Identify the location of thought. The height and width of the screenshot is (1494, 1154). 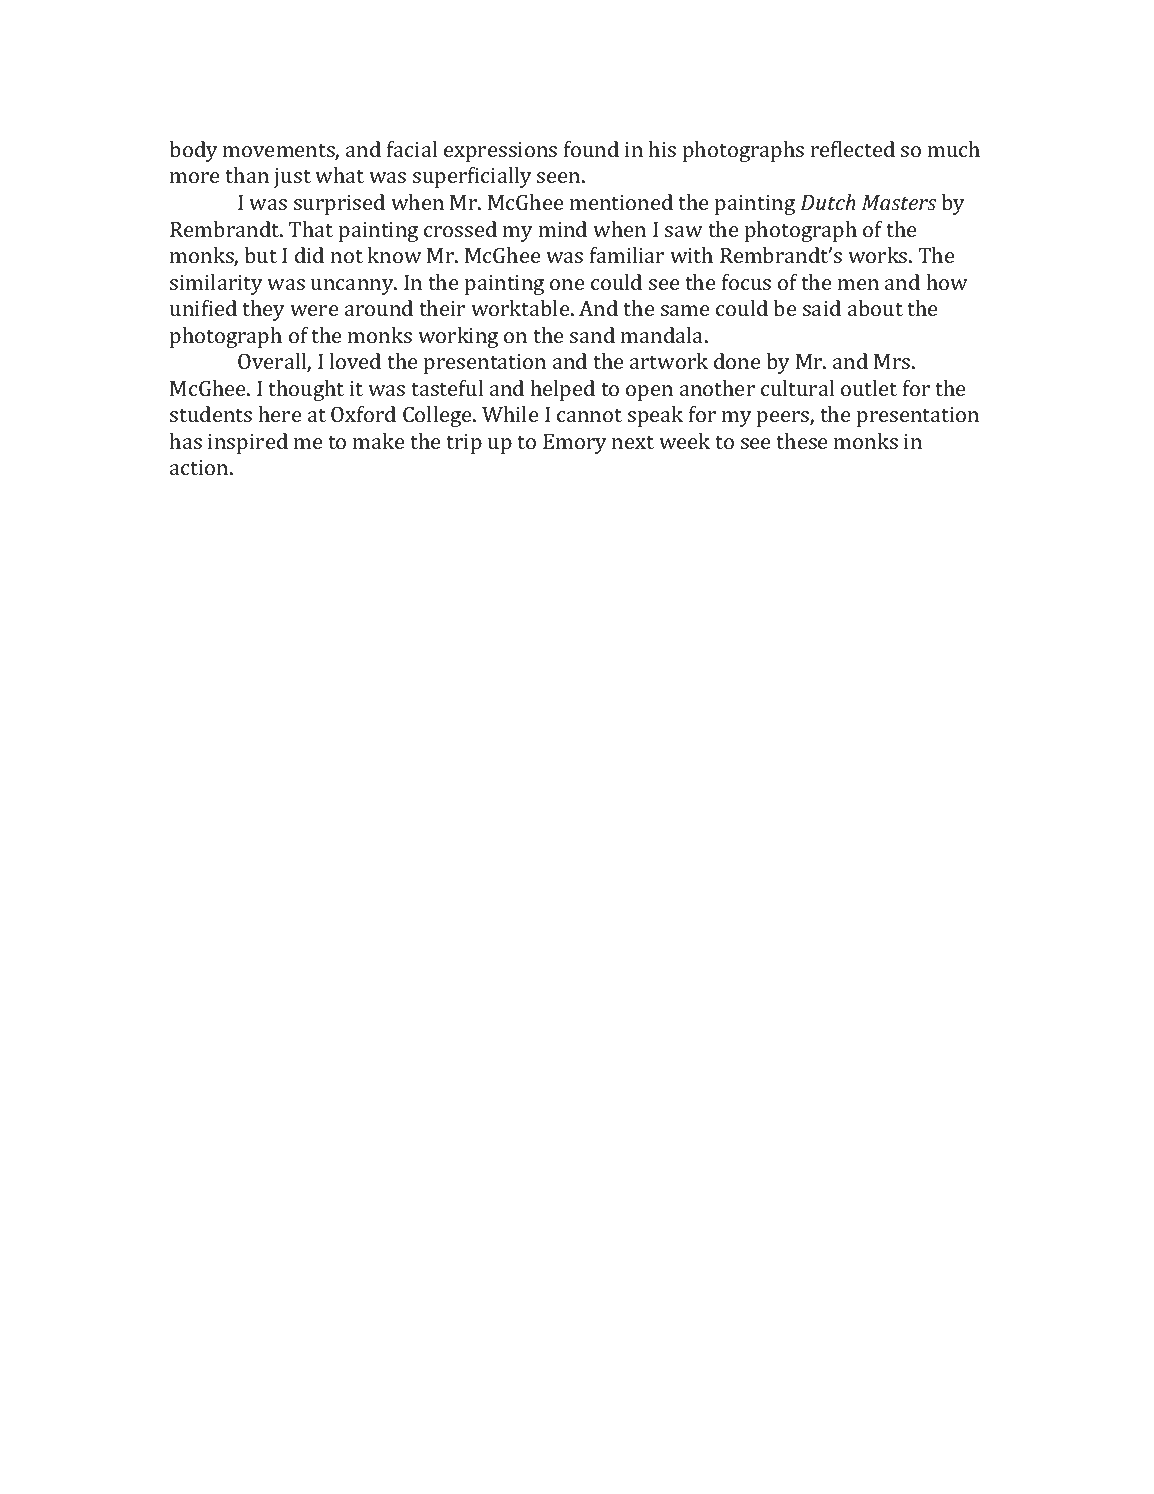
(306, 390).
